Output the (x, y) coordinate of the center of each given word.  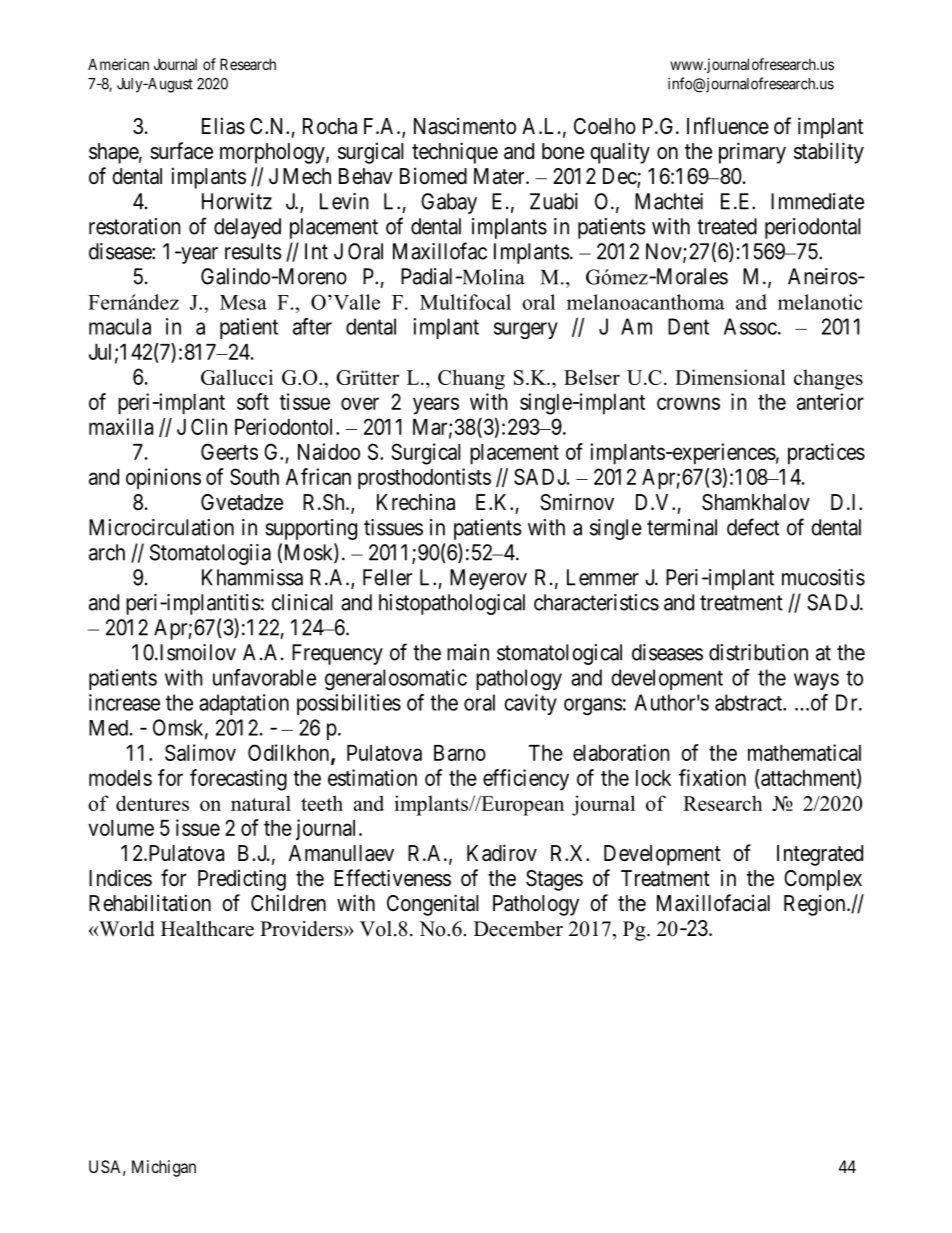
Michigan (164, 1168)
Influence (728, 126)
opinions (163, 479)
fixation (712, 777)
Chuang (471, 379)
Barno (460, 753)
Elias (223, 126)
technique (455, 153)
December (518, 929)
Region (816, 905)
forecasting (238, 780)
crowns (688, 403)
